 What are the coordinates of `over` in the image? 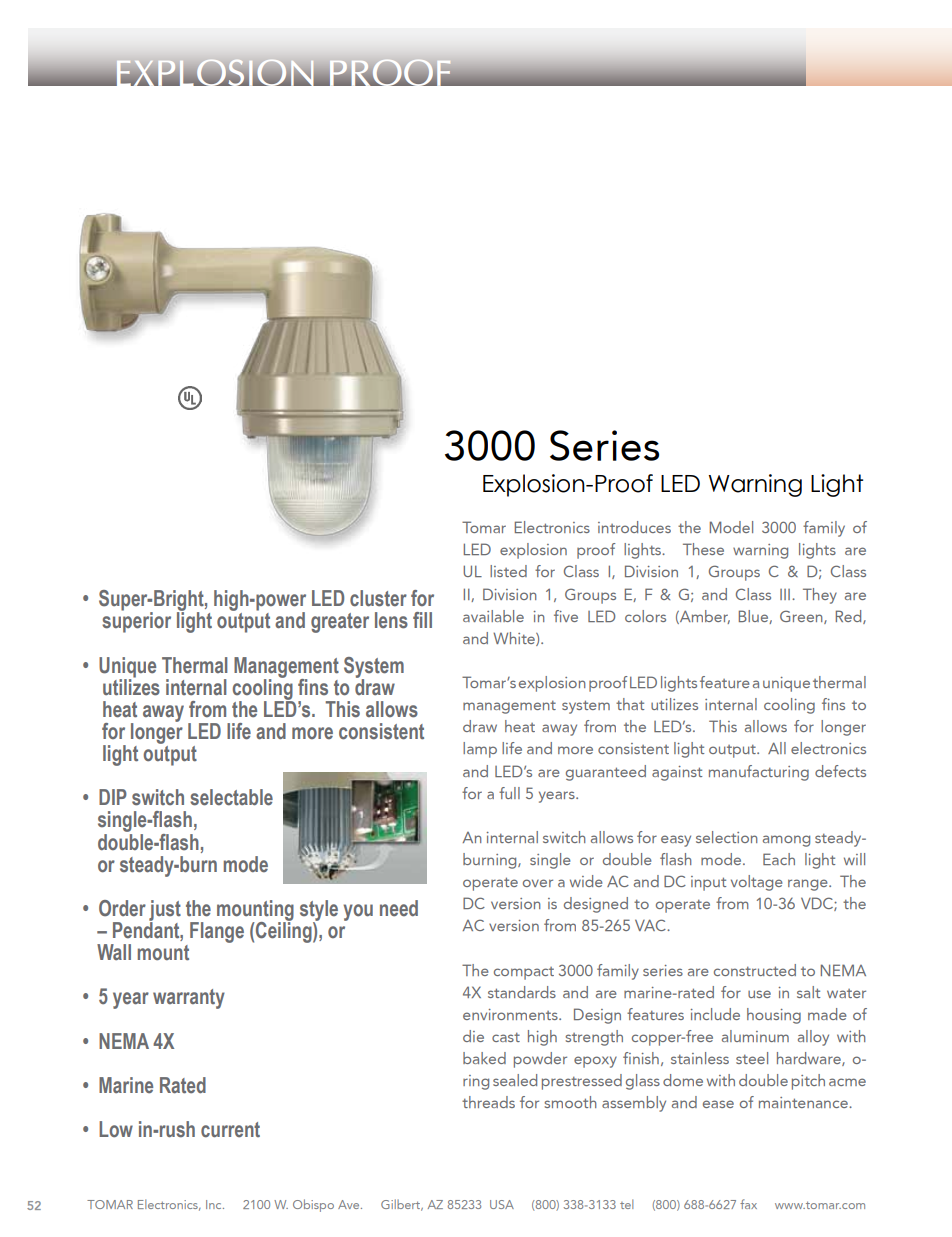 It's located at (538, 883).
